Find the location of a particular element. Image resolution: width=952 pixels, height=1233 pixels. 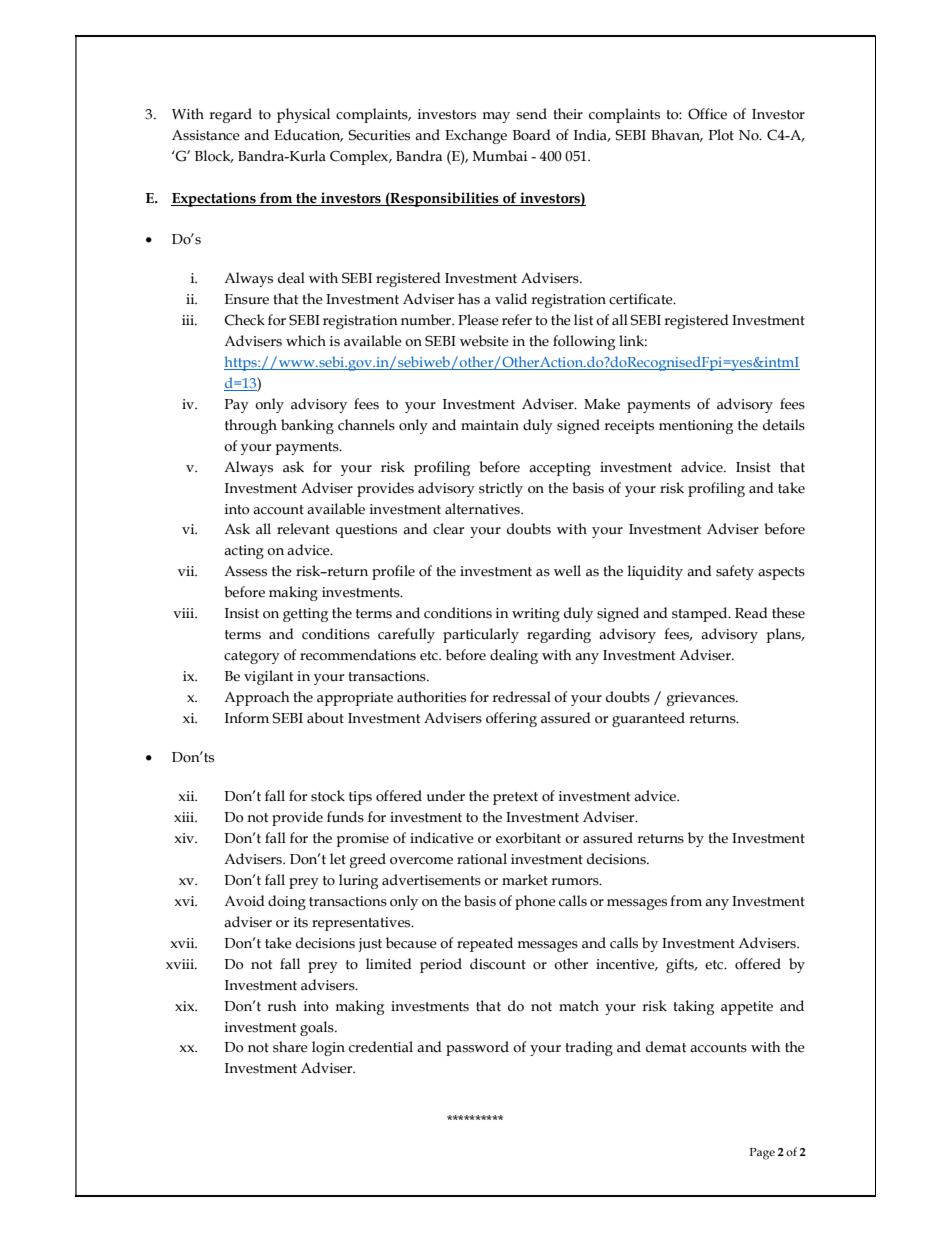

Exchange is located at coordinates (476, 136).
